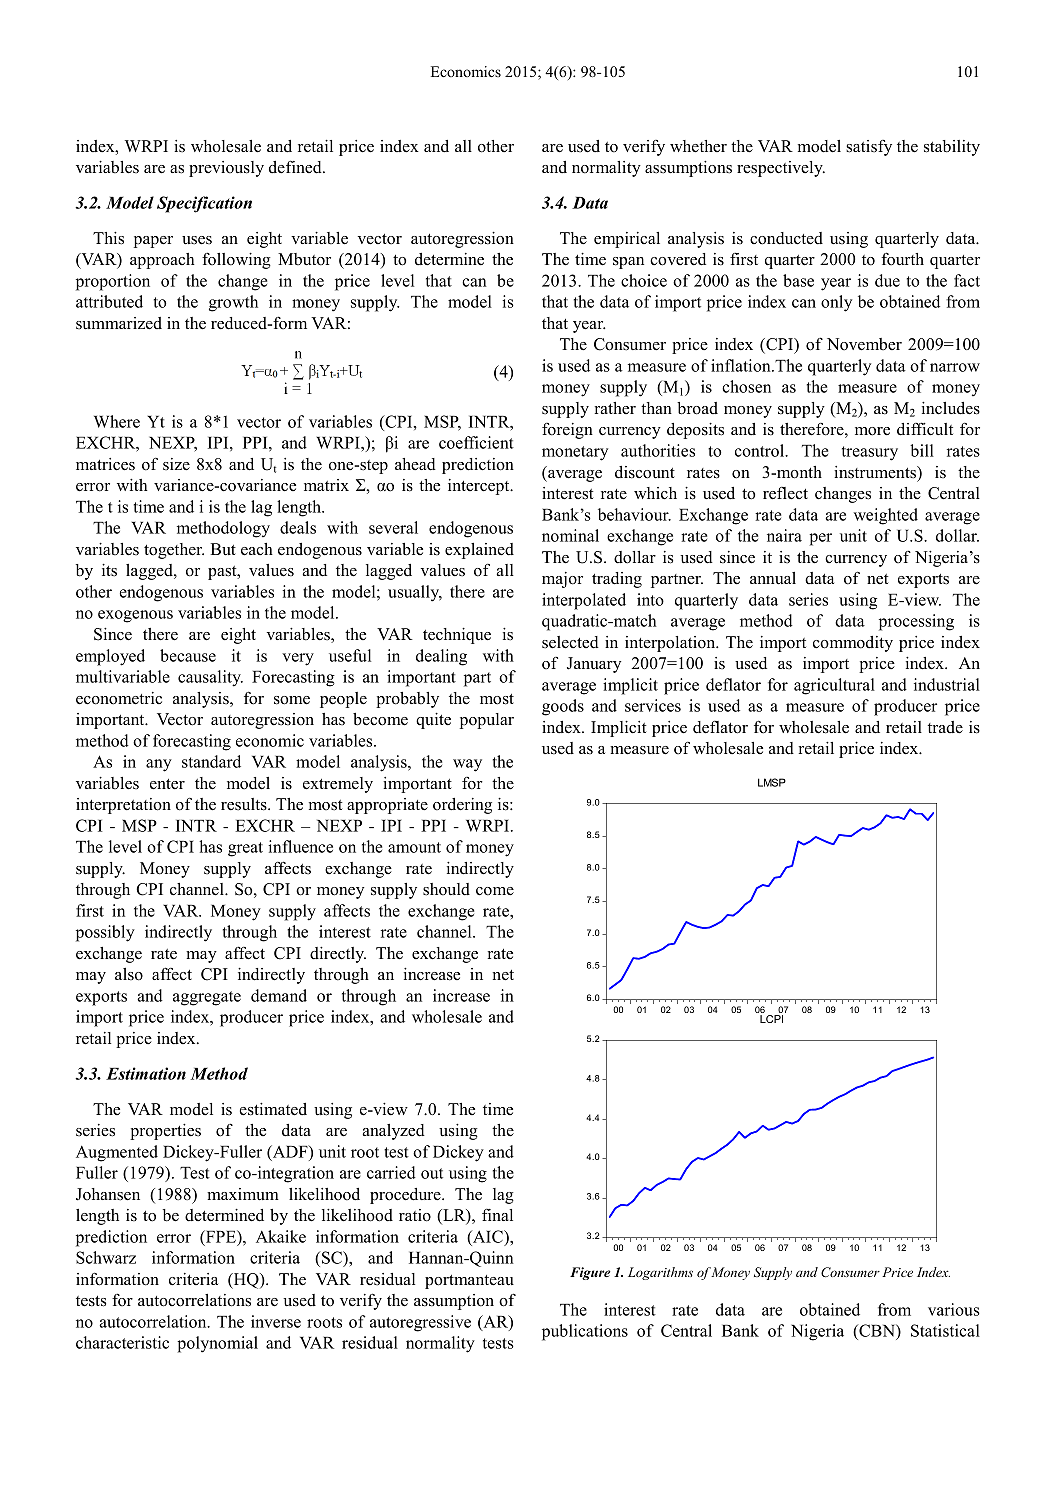 The height and width of the page is (1492, 1055). I want to click on previously, so click(226, 169).
